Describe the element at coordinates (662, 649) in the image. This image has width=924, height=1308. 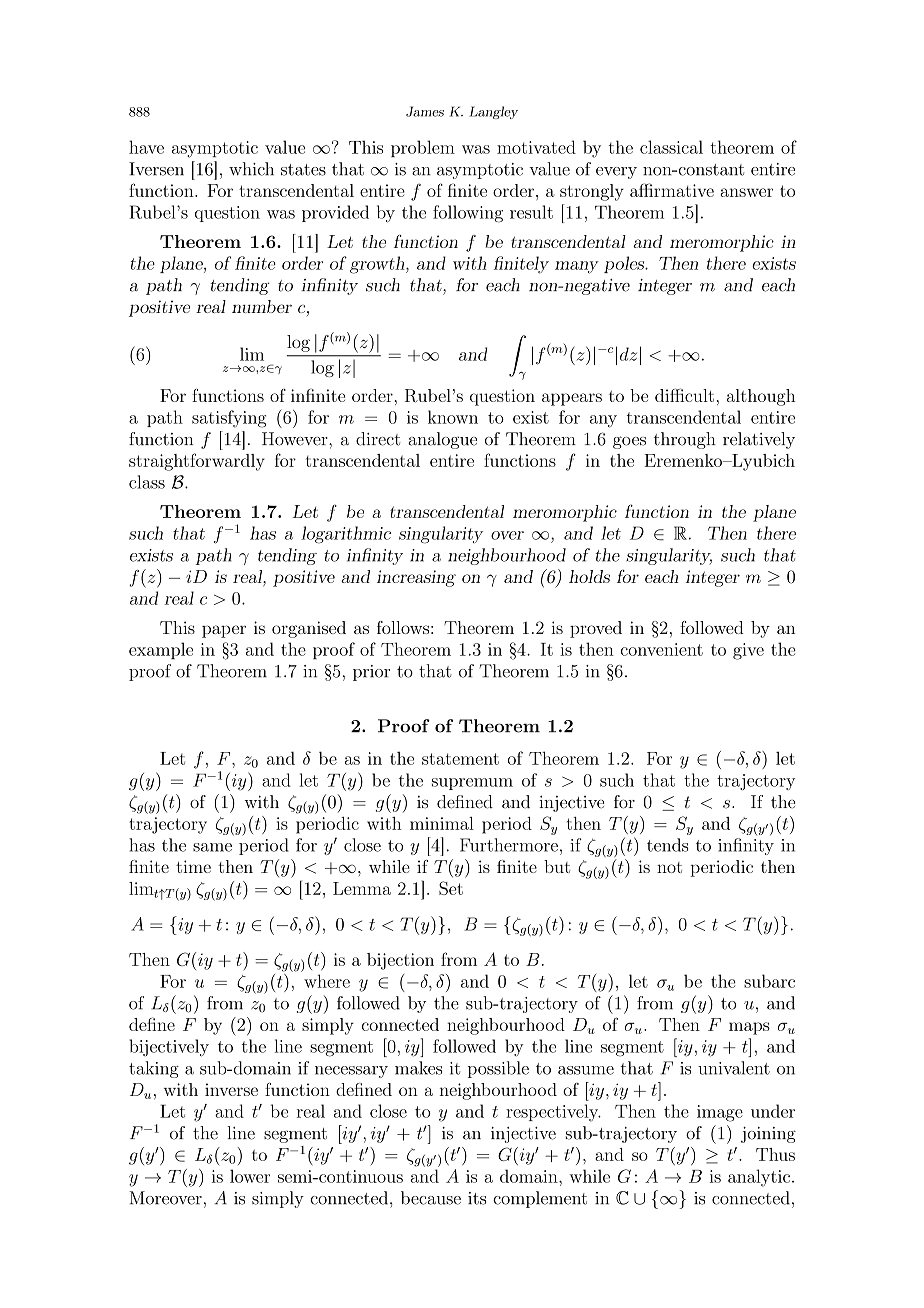
I see `convenient` at that location.
